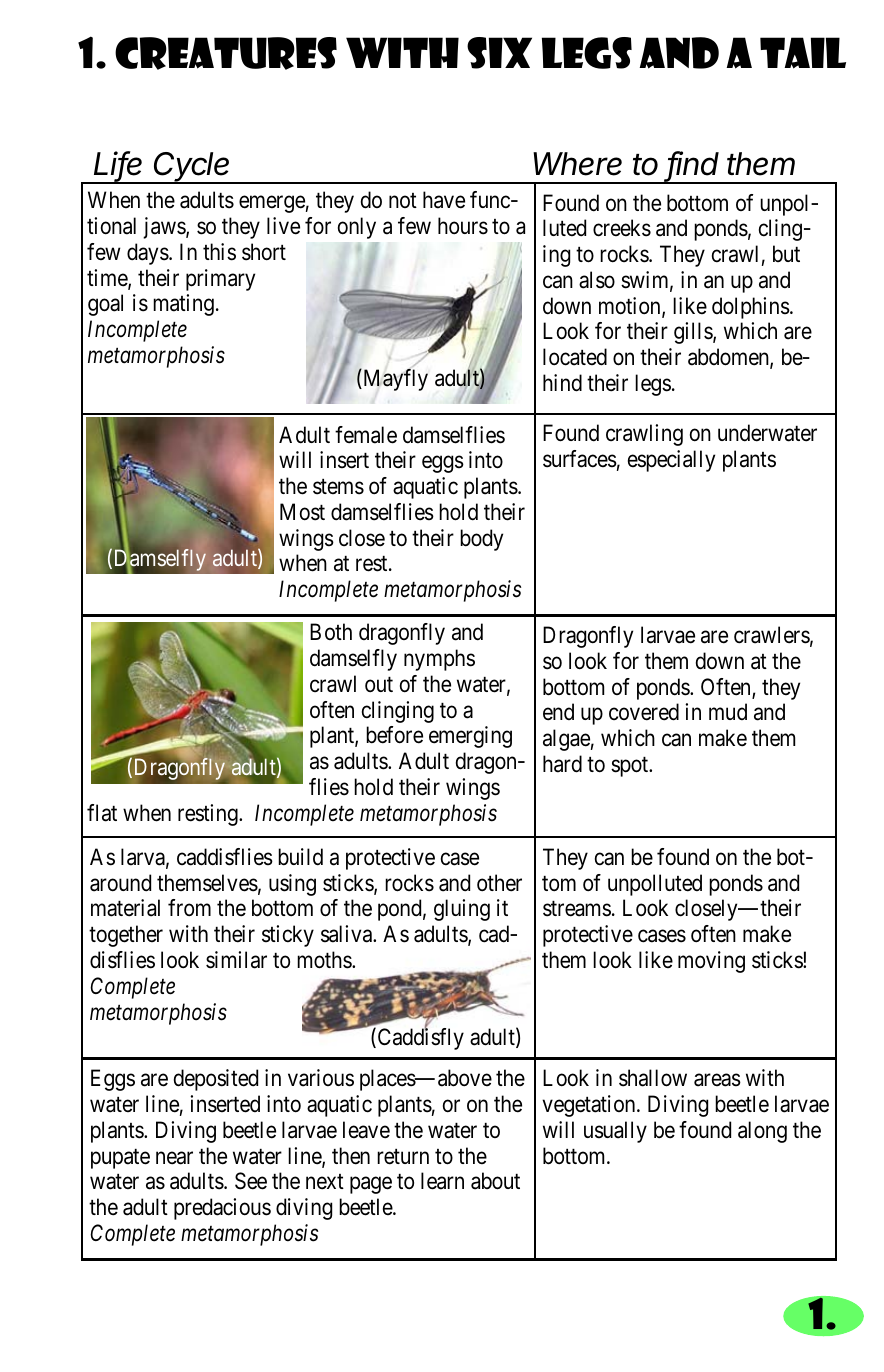 Image resolution: width=884 pixels, height=1372 pixels. What do you see at coordinates (174, 1158) in the document?
I see `near` at bounding box center [174, 1158].
